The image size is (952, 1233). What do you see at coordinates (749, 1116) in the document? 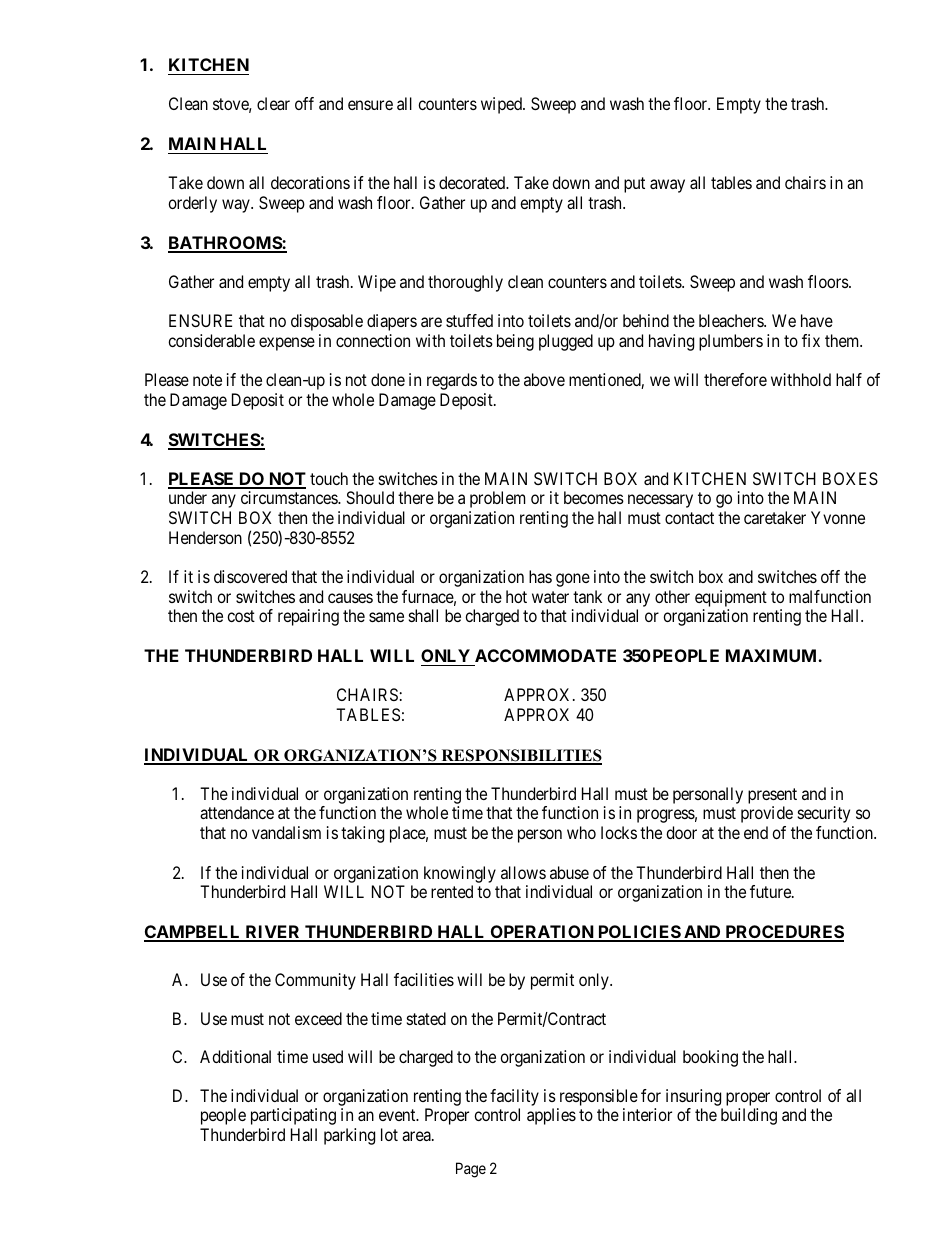
I see `building` at bounding box center [749, 1116].
